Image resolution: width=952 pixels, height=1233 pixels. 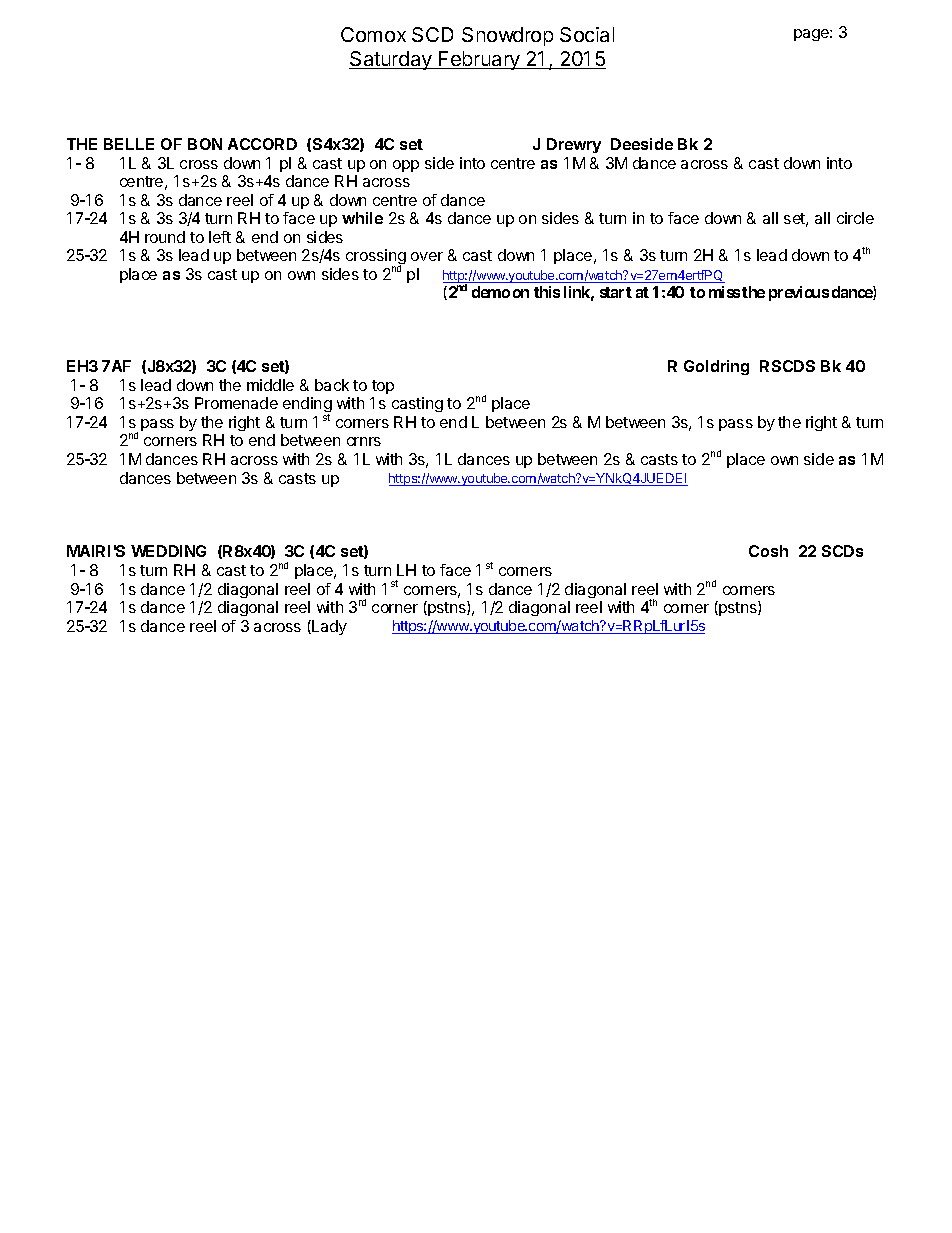 I want to click on WEDDING, so click(x=168, y=551).
